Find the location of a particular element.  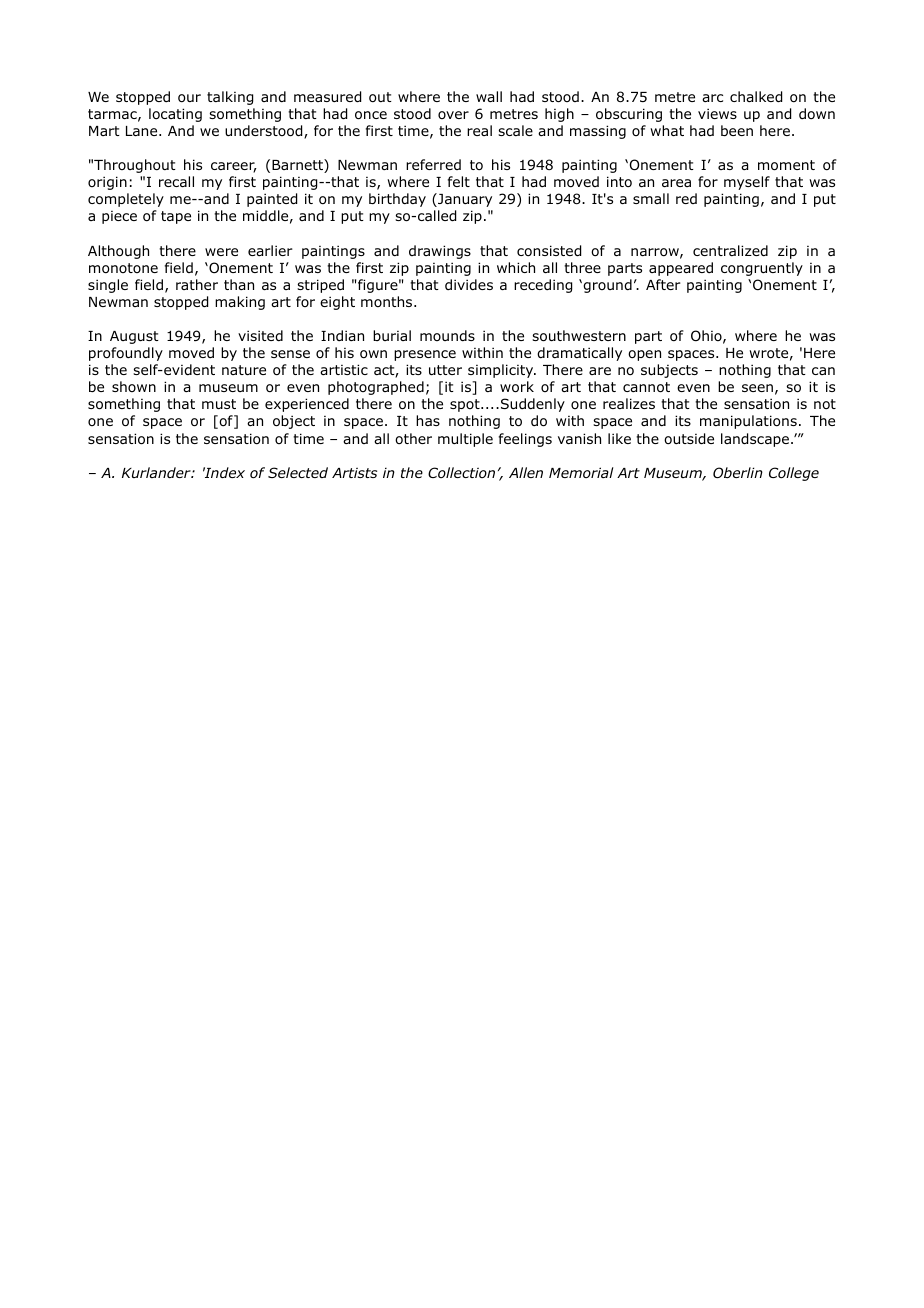

must is located at coordinates (219, 404).
